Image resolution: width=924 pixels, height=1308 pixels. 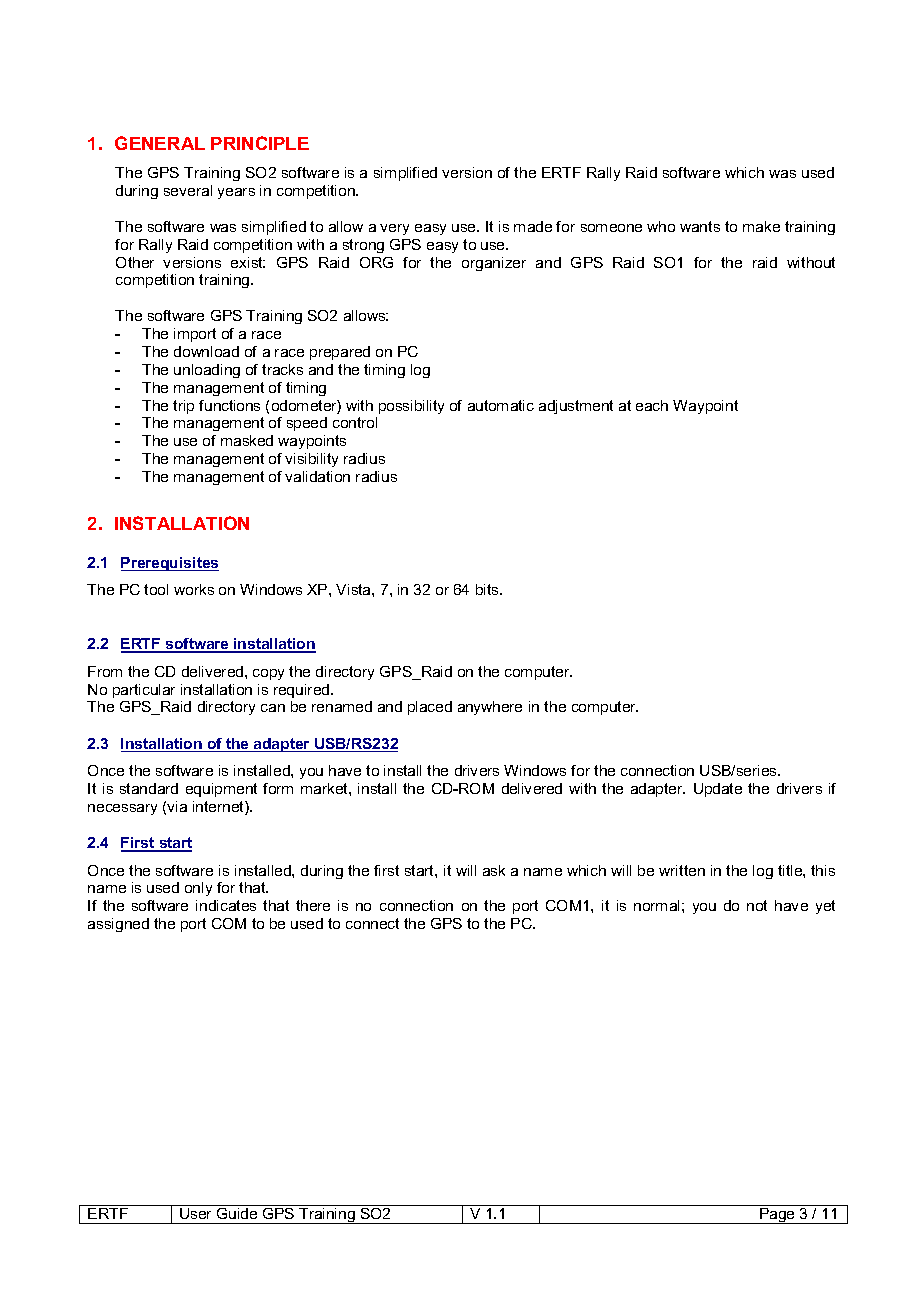 What do you see at coordinates (118, 925) in the screenshot?
I see `assigned` at bounding box center [118, 925].
